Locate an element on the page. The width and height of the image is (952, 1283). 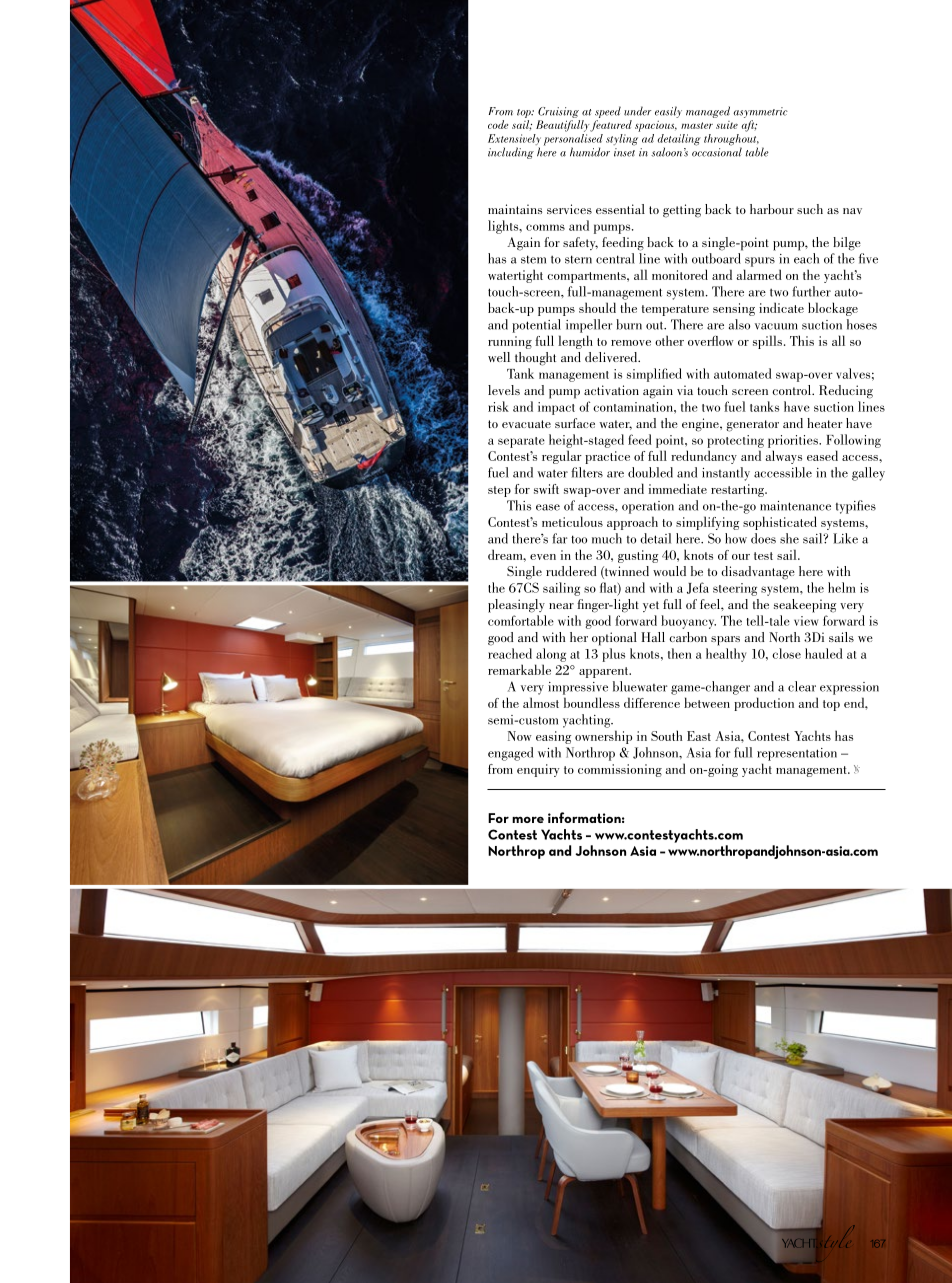
would is located at coordinates (669, 571).
